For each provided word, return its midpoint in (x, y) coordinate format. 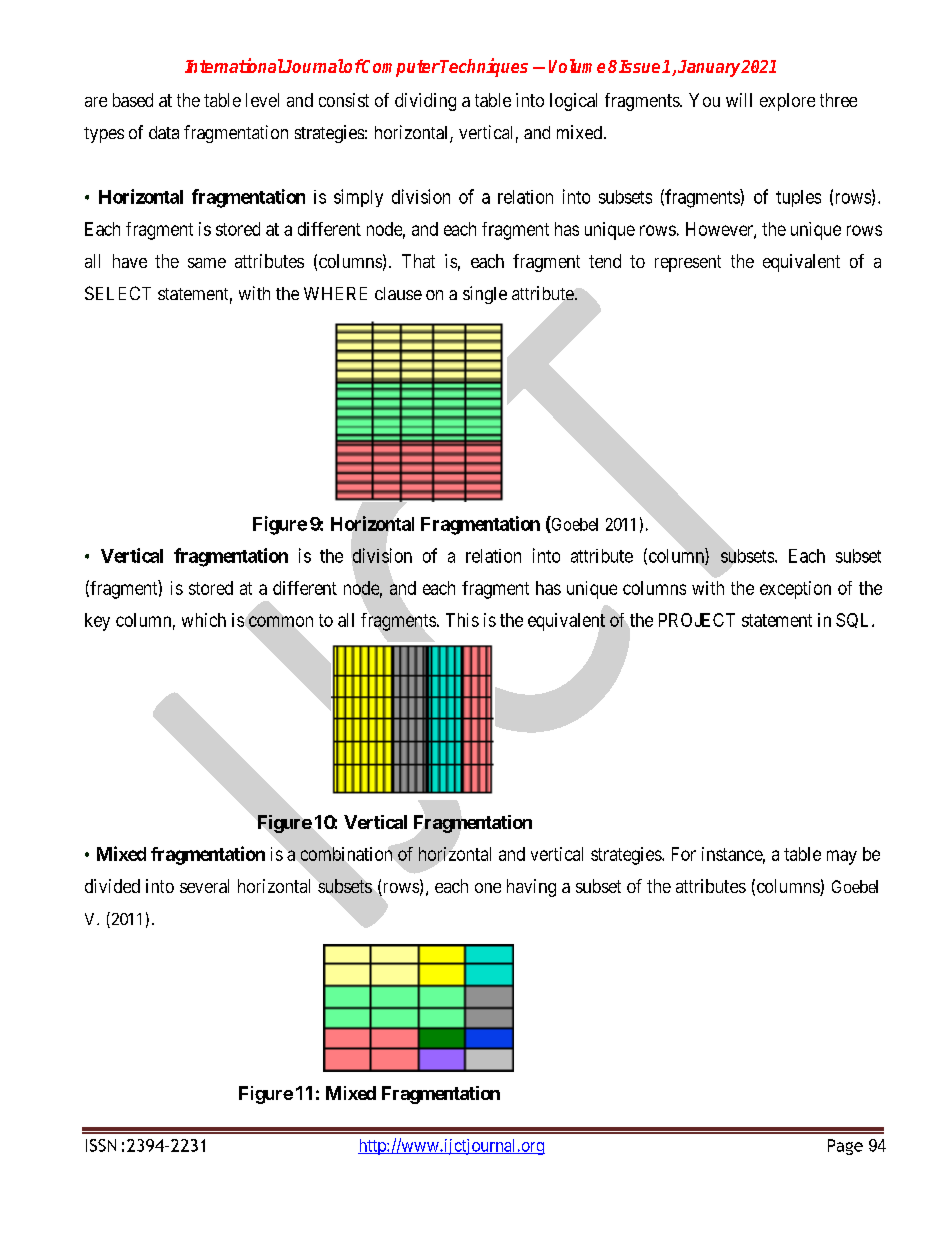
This (462, 620)
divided (112, 886)
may (842, 857)
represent (688, 263)
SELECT (118, 293)
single (485, 295)
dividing (425, 102)
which (204, 620)
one (488, 888)
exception (795, 590)
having (531, 888)
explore (787, 102)
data (164, 132)
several (204, 886)
